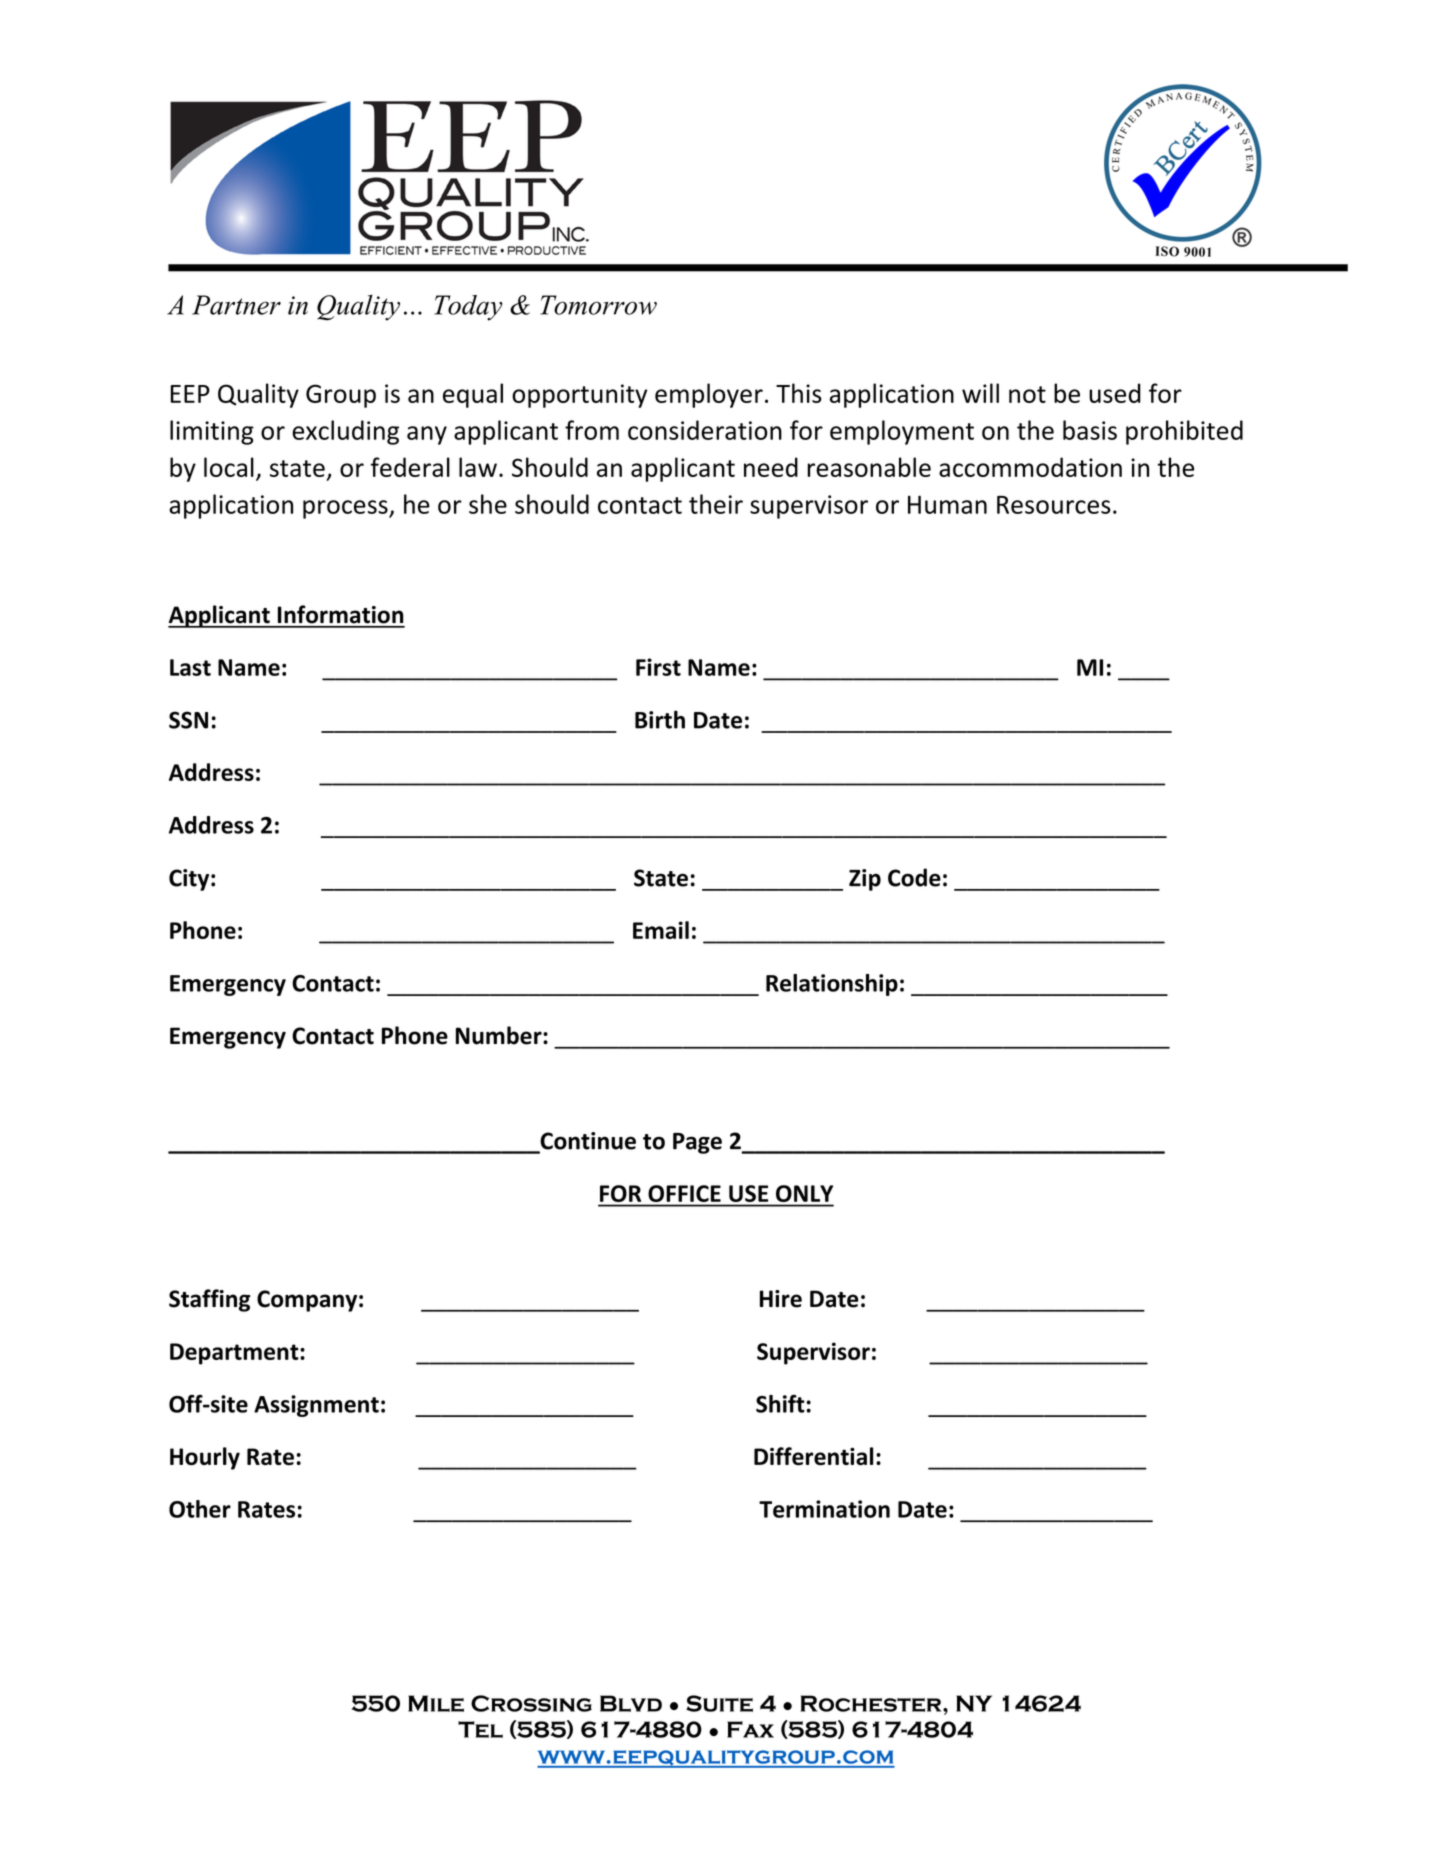 This screenshot has height=1853, width=1432. I want to click on Hire, so click(781, 1299).
